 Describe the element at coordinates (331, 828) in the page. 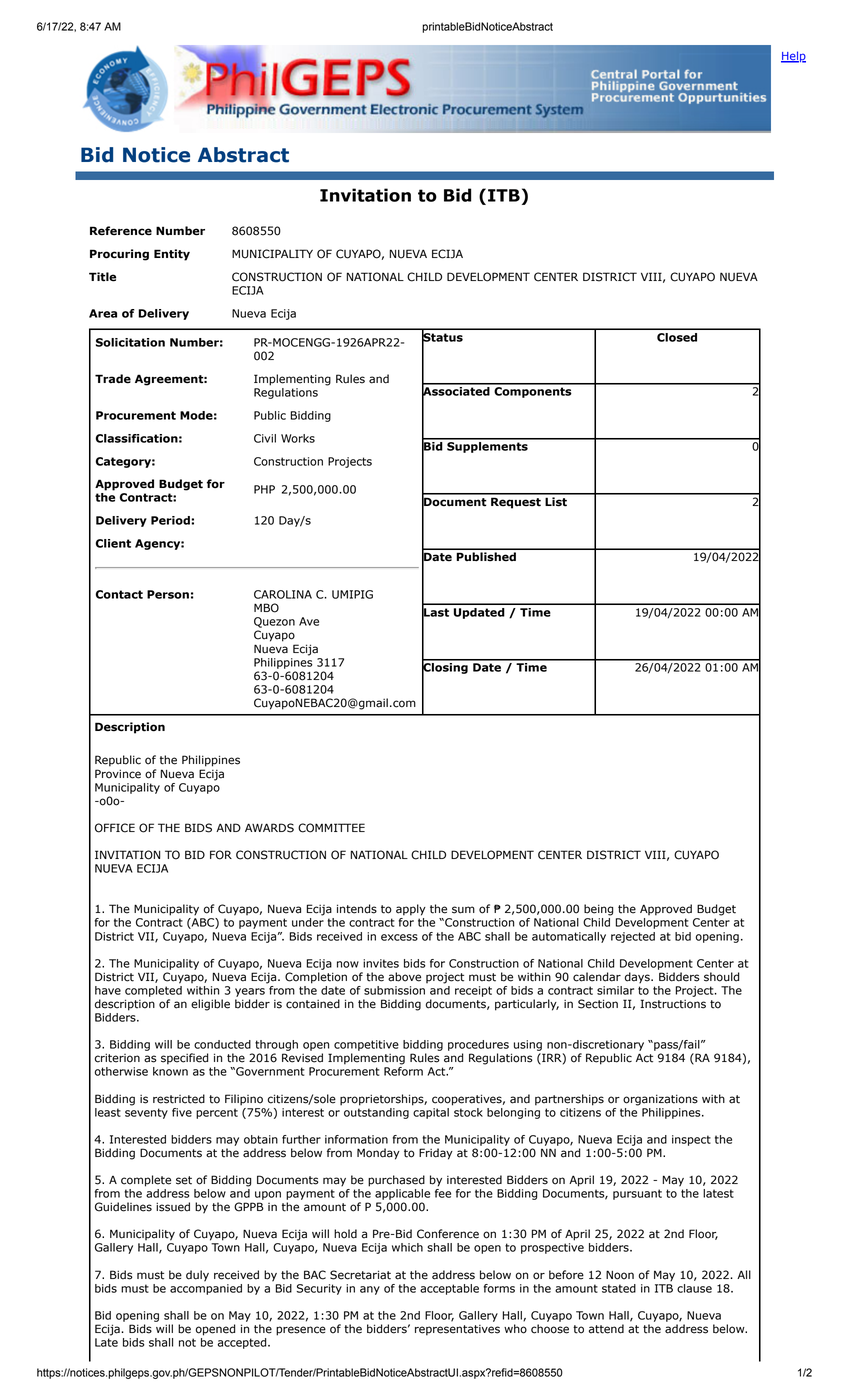

I see `COMMITTEE` at that location.
